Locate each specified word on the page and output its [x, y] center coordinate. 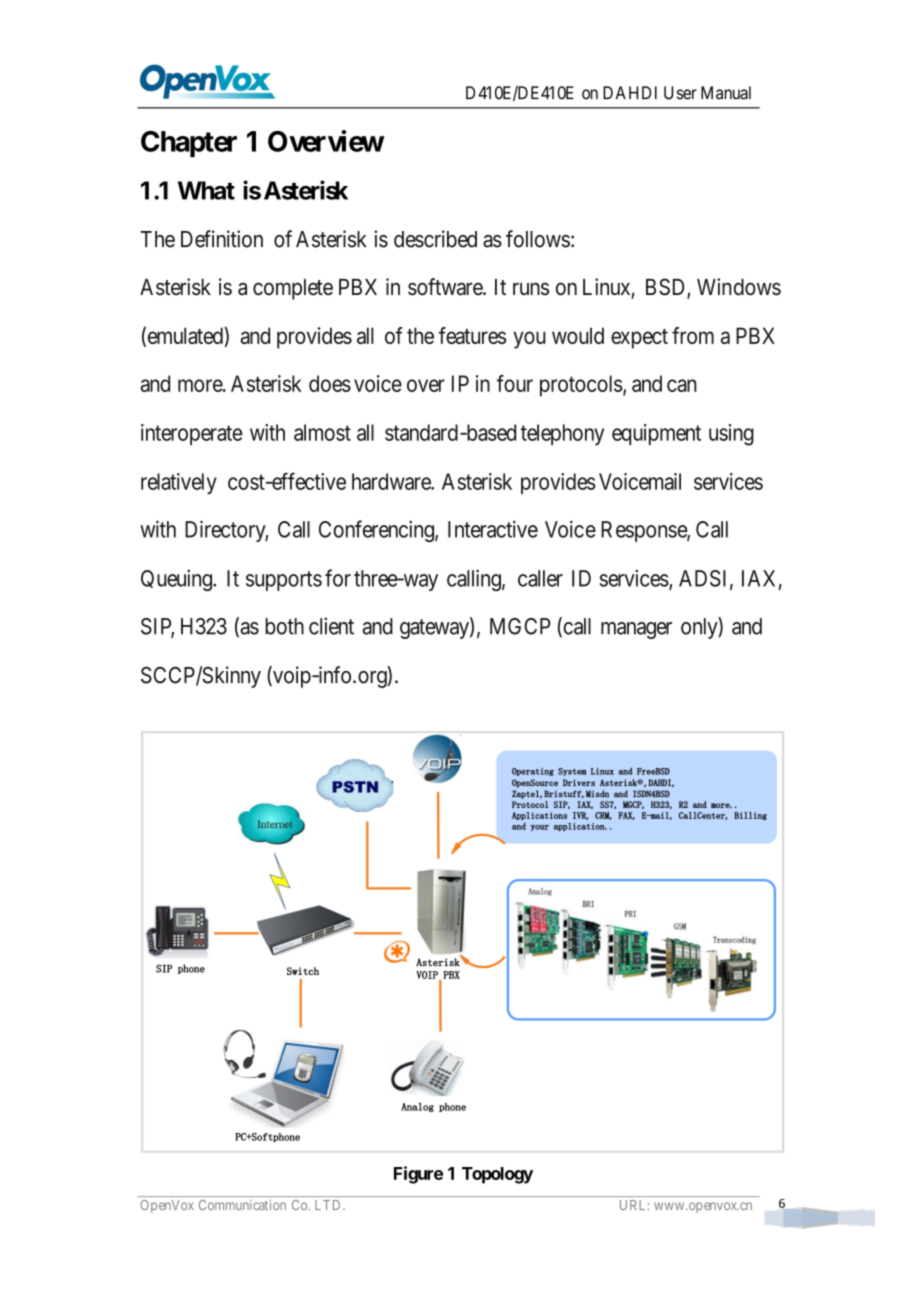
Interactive [493, 529]
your [540, 828]
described [435, 239]
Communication [242, 1205]
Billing [750, 816]
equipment [656, 434]
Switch [303, 971]
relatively [179, 483]
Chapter [189, 144]
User [680, 93]
